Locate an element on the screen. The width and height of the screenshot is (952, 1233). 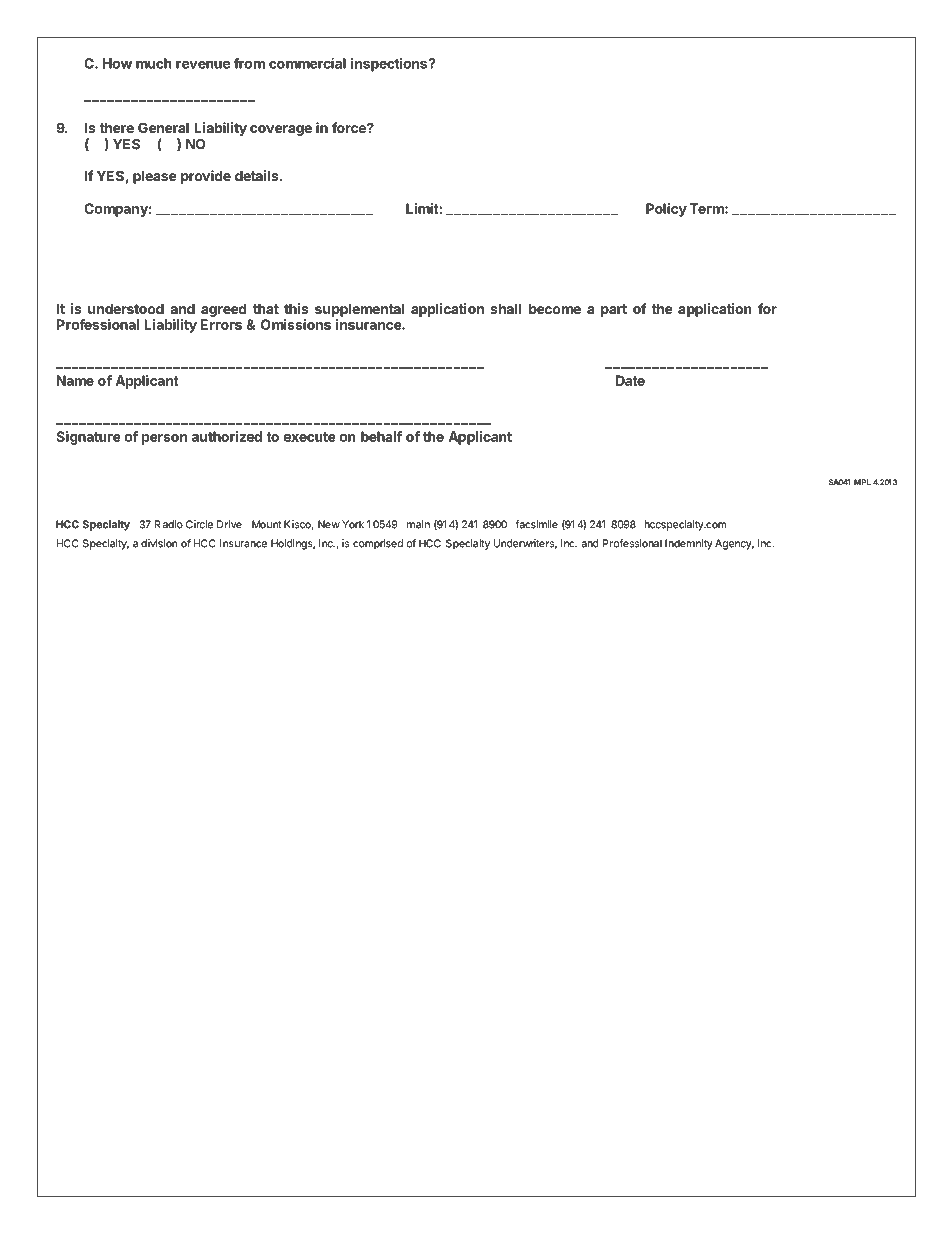
part is located at coordinates (614, 310).
